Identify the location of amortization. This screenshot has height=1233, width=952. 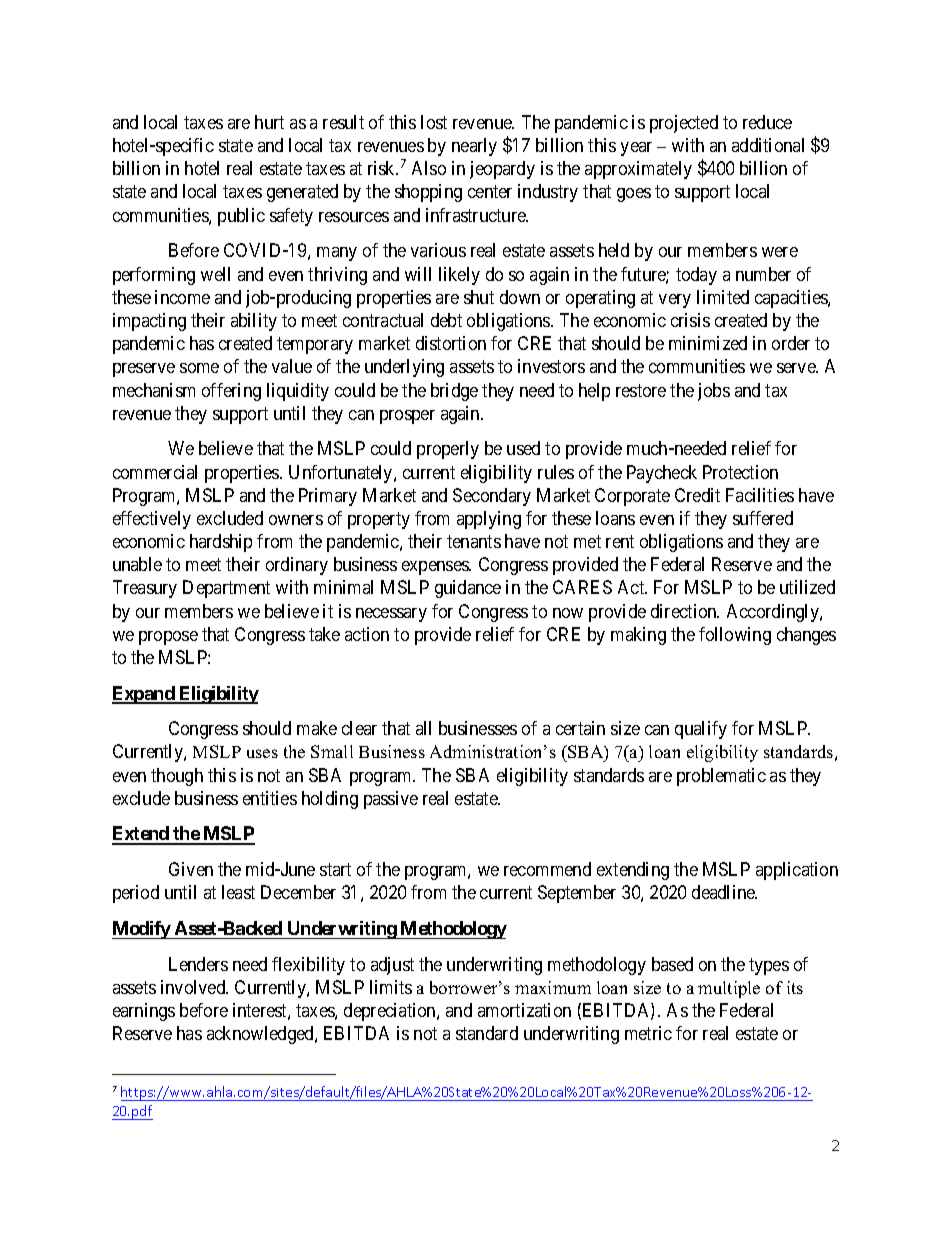
(524, 1010).
